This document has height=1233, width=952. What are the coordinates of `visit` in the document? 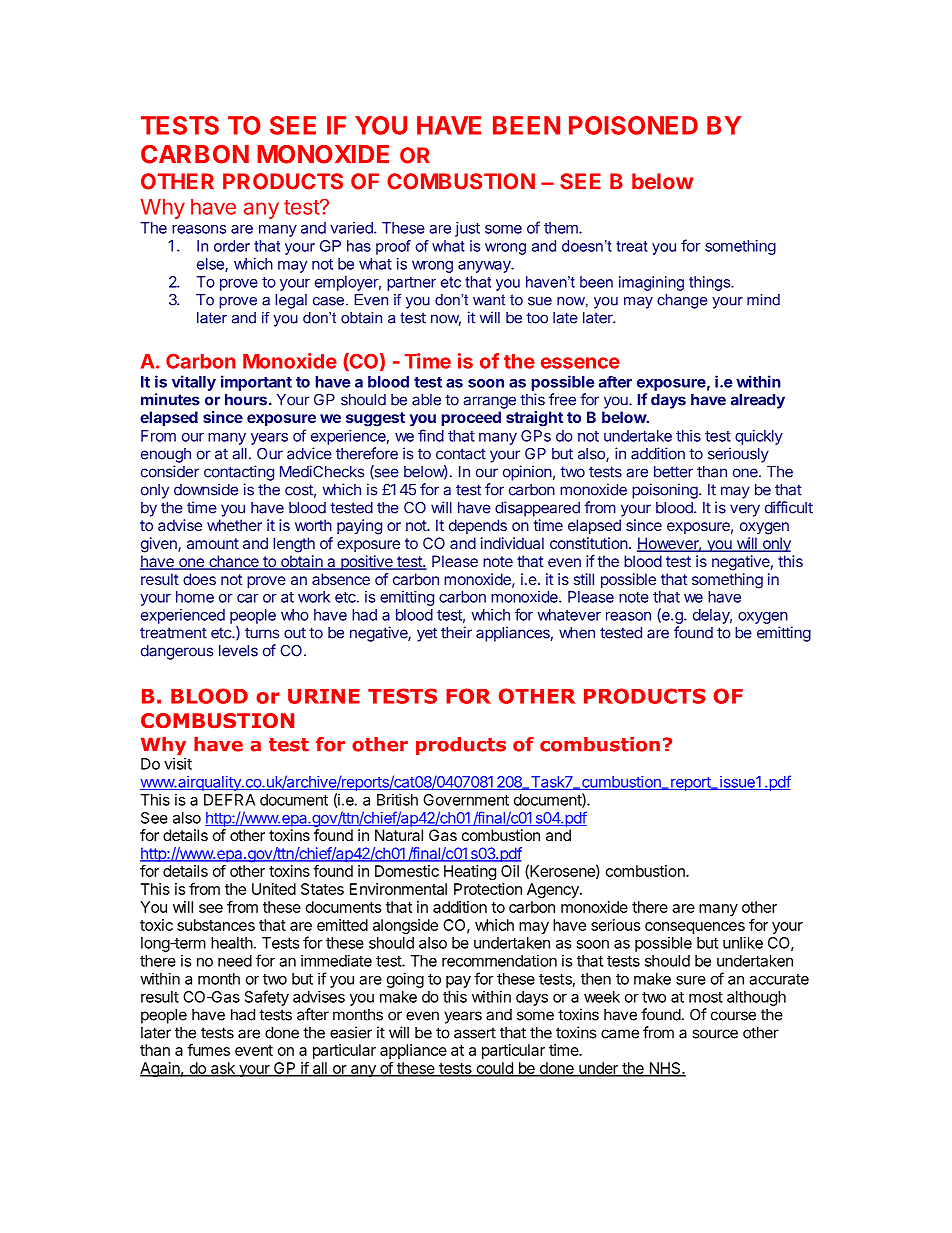 It's located at (178, 764).
